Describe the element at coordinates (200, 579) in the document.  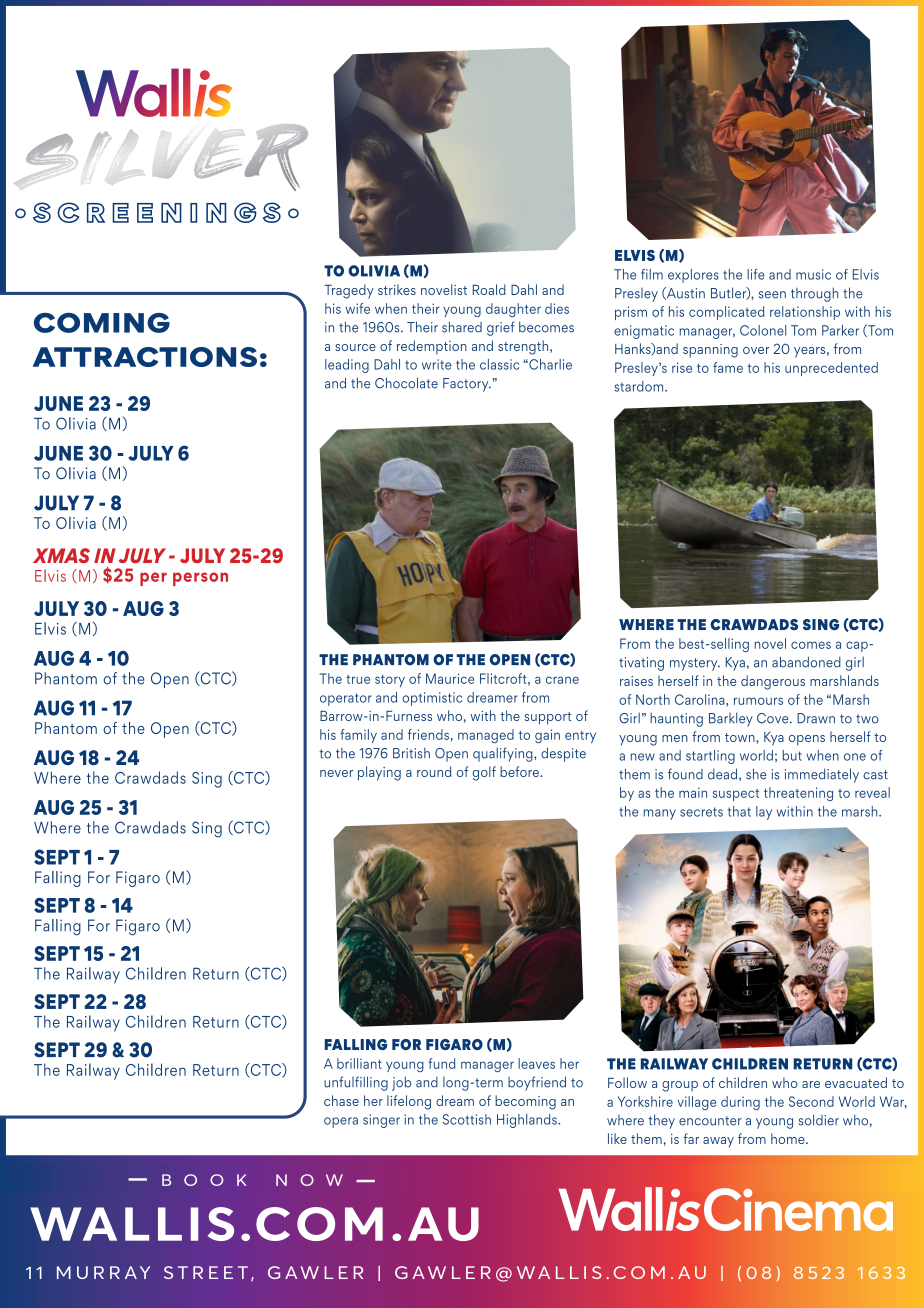
I see `person` at that location.
